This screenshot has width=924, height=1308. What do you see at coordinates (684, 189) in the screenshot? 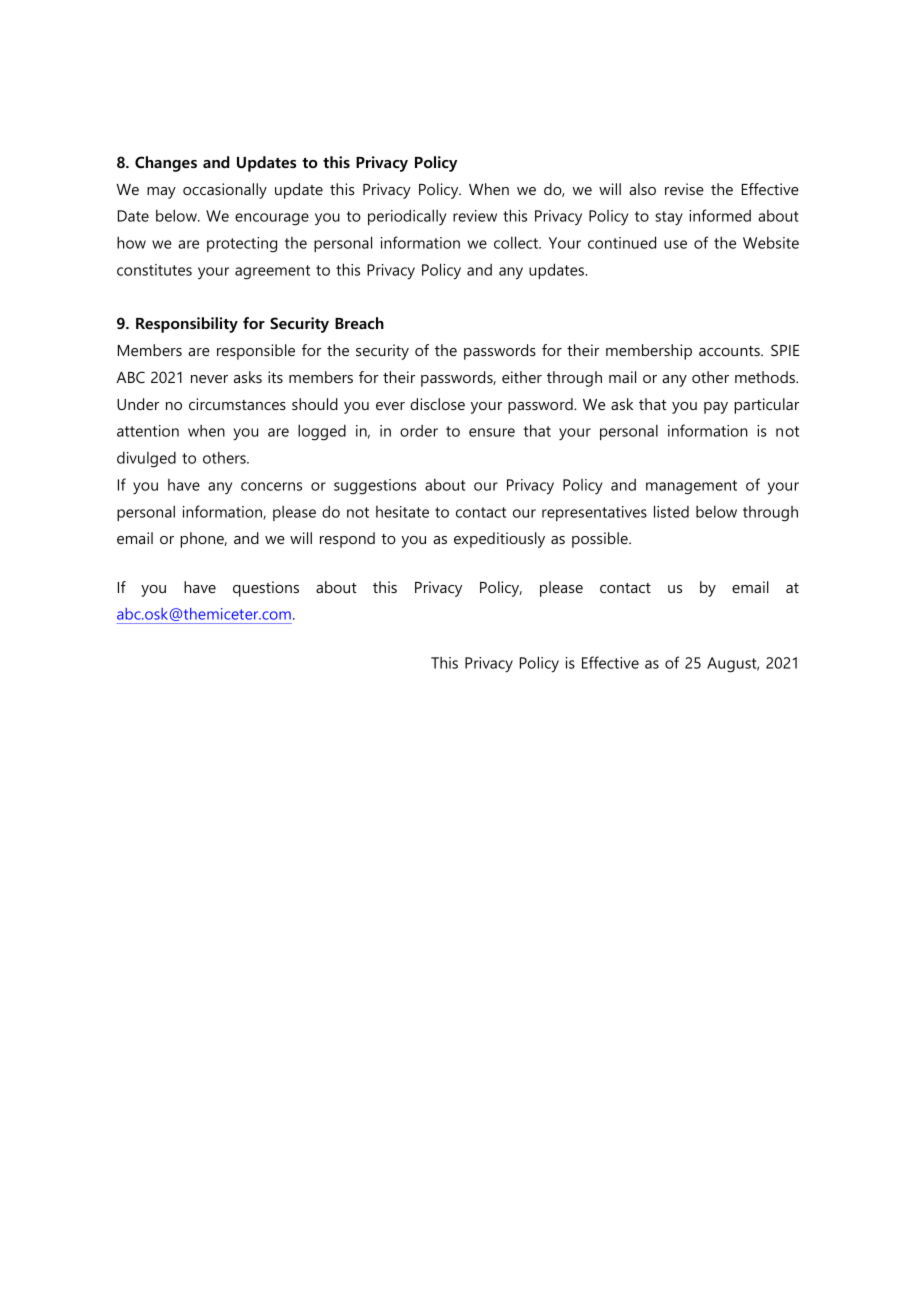
I see `revise` at bounding box center [684, 189].
